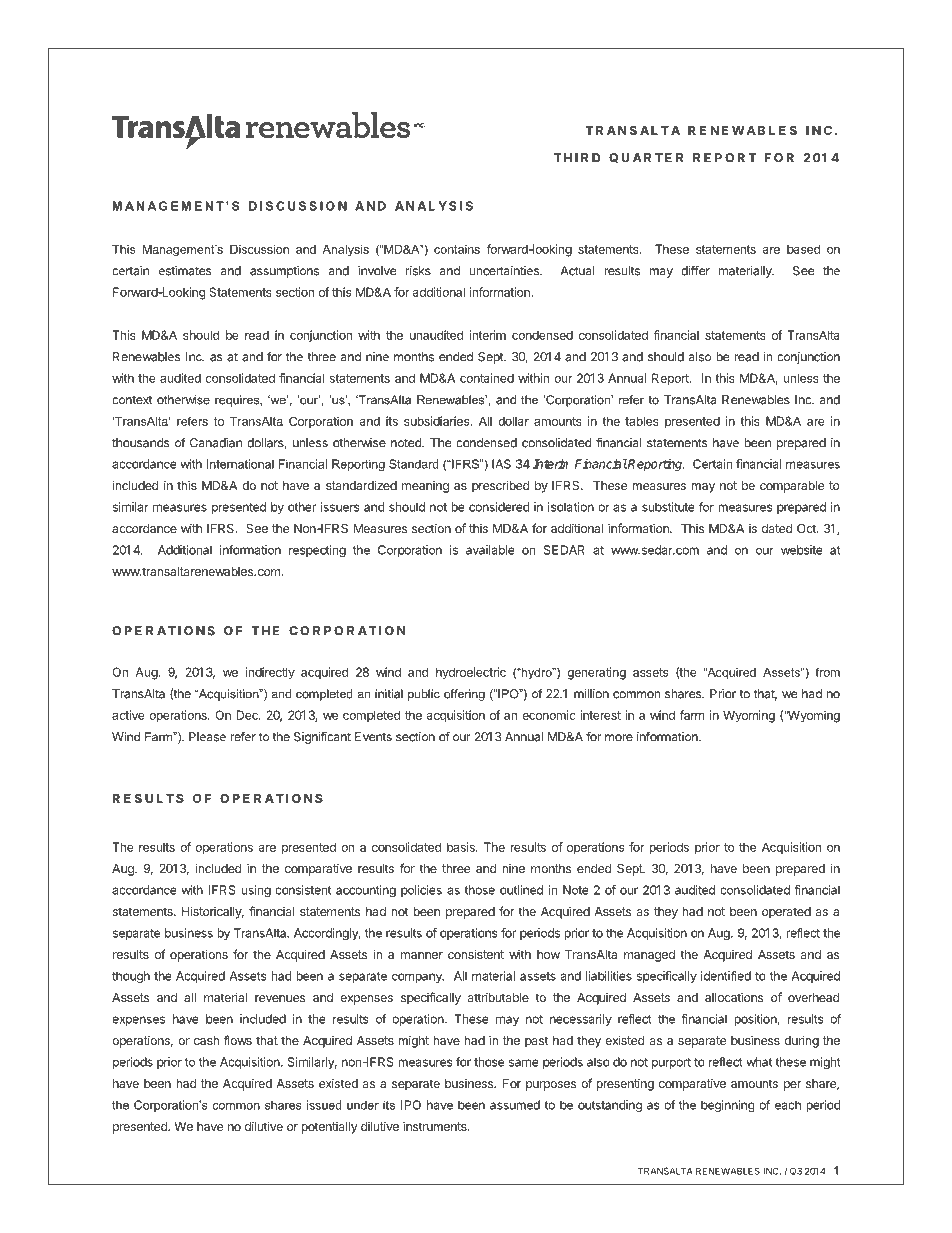 The width and height of the image is (952, 1233). Describe the element at coordinates (490, 550) in the image. I see `available` at that location.
